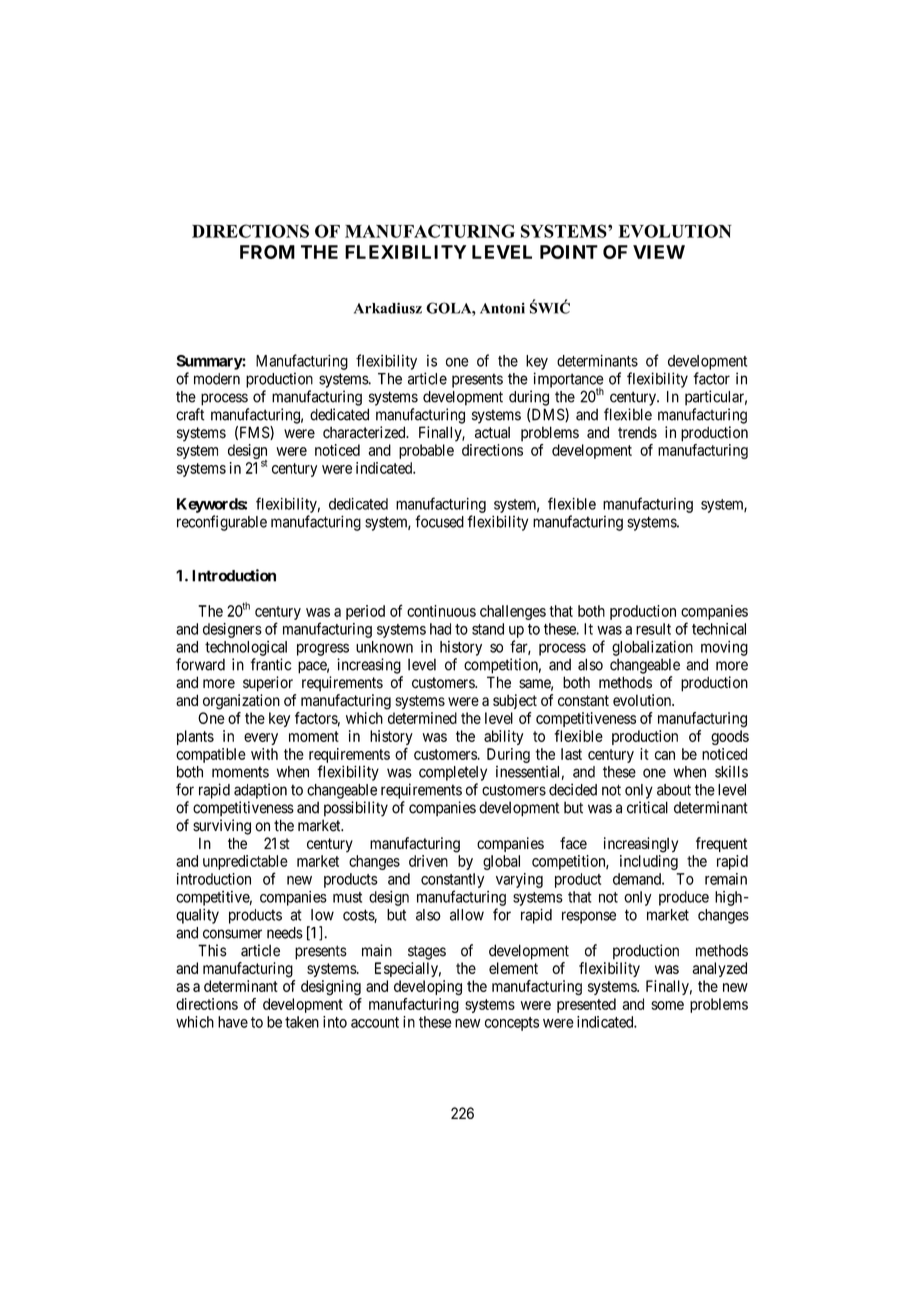 The image size is (924, 1308). Describe the element at coordinates (267, 252) in the image. I see `FROM` at that location.
